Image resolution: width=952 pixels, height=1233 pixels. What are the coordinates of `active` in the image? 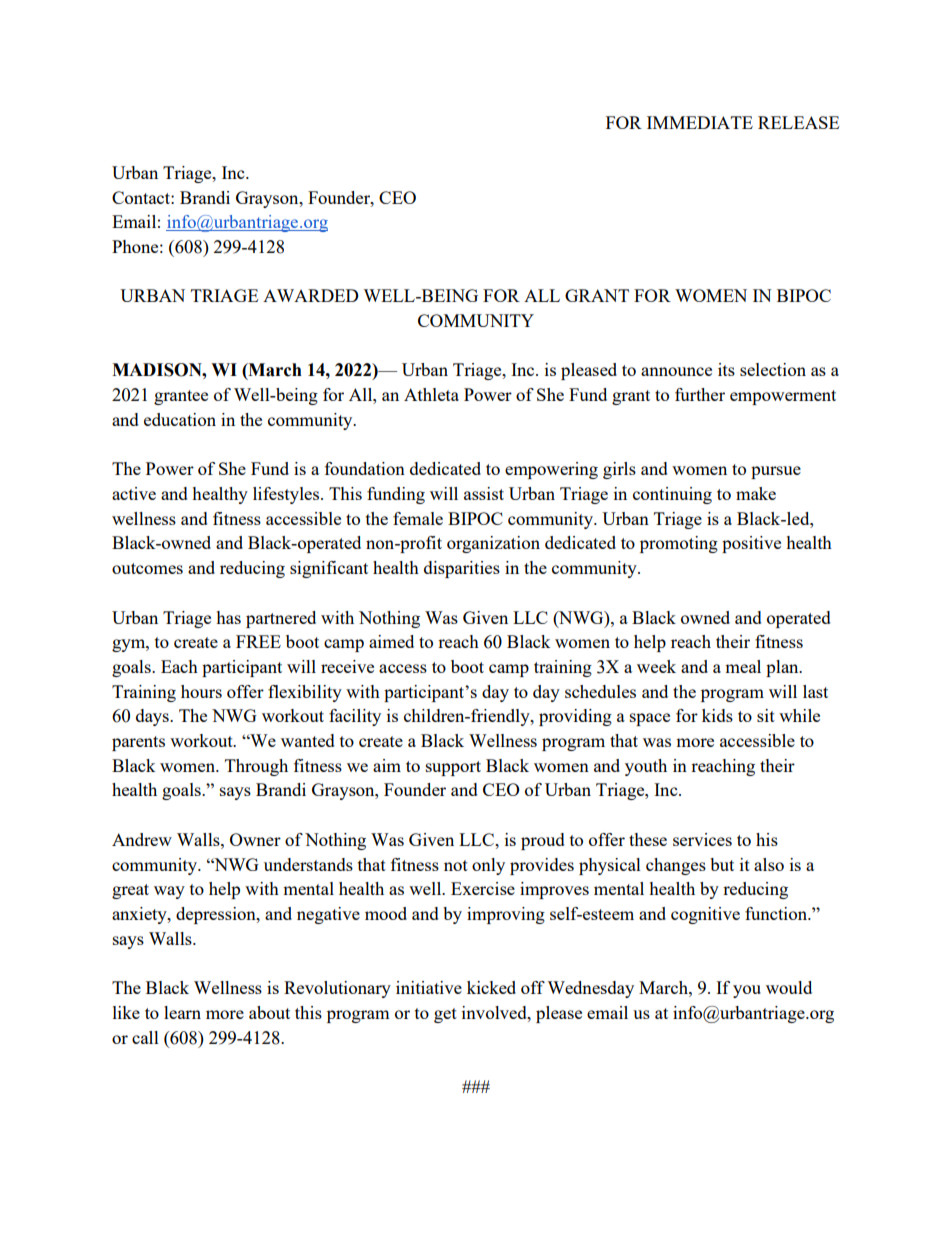 It's located at (134, 493).
